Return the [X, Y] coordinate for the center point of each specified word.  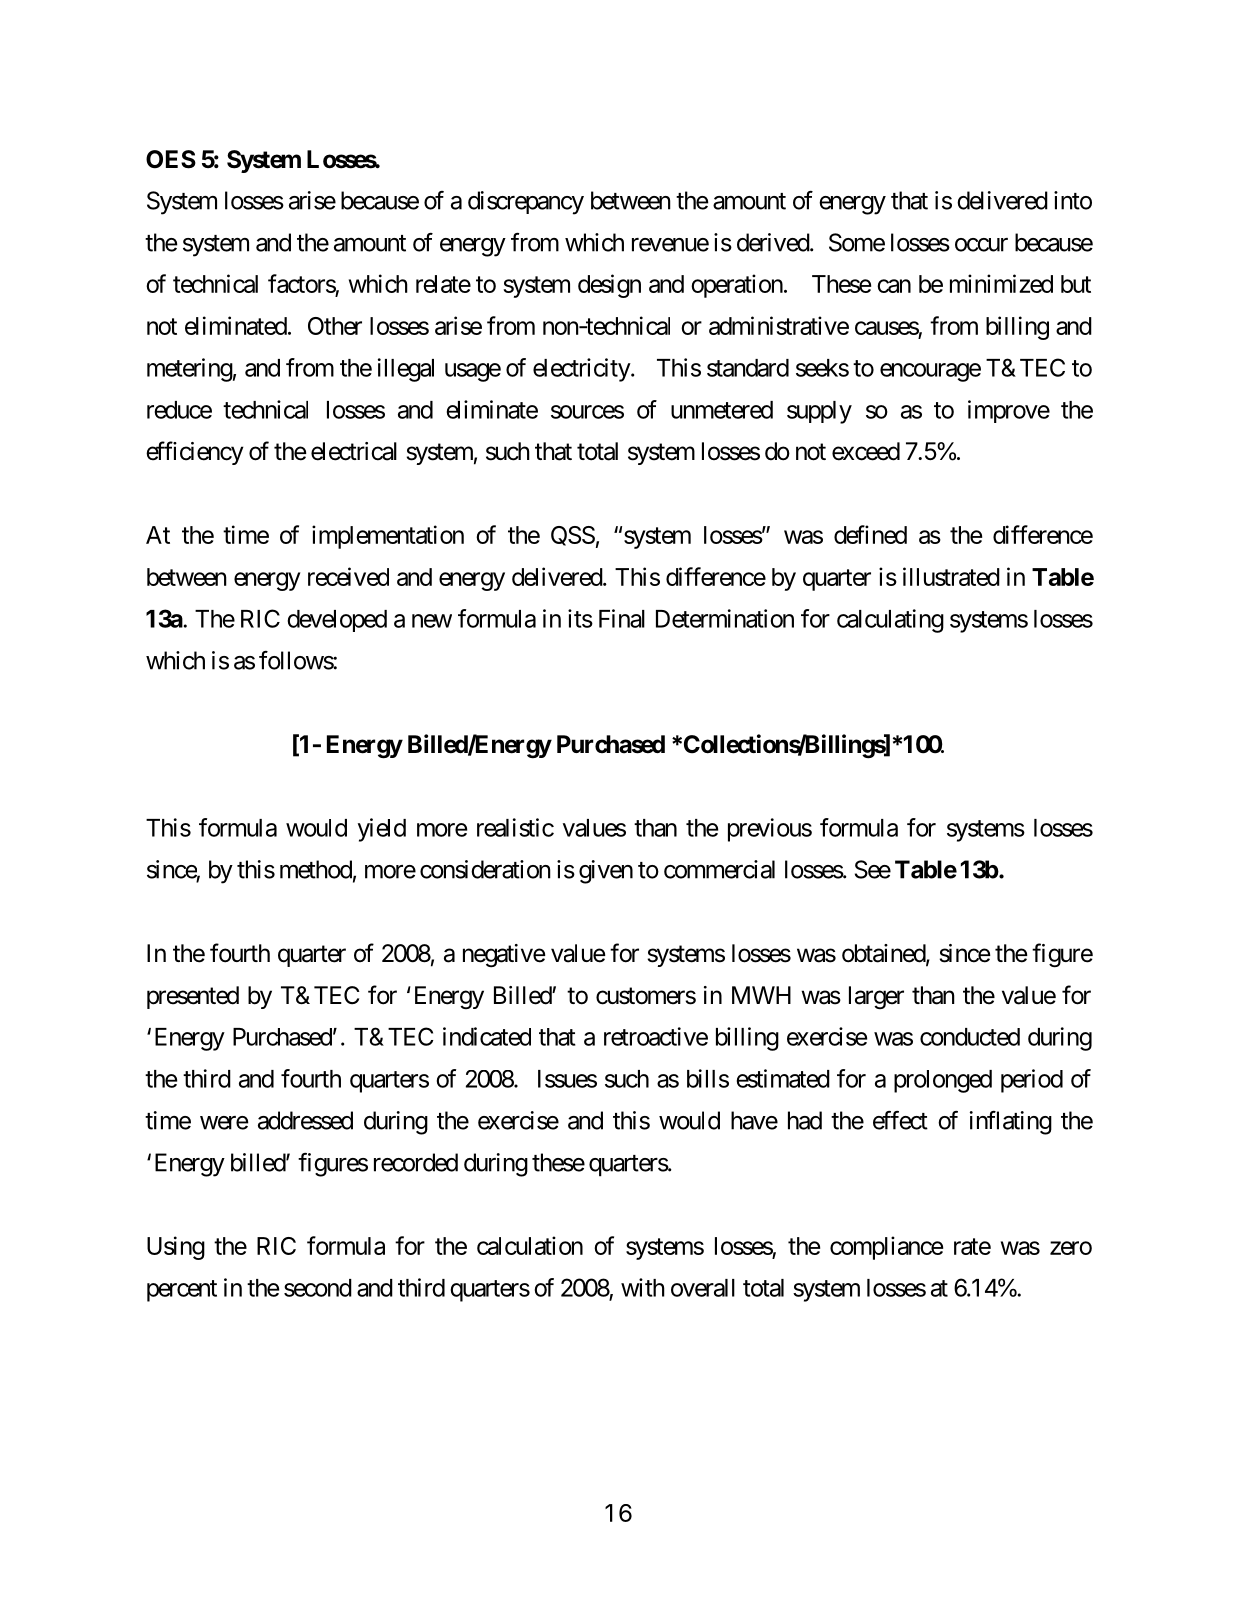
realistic [515, 827]
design [609, 286]
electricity [582, 370]
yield [382, 830]
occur [981, 245]
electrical [354, 451]
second [318, 1288]
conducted [970, 1037]
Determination [725, 618]
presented [193, 997]
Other [335, 326]
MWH [761, 995]
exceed [866, 451]
